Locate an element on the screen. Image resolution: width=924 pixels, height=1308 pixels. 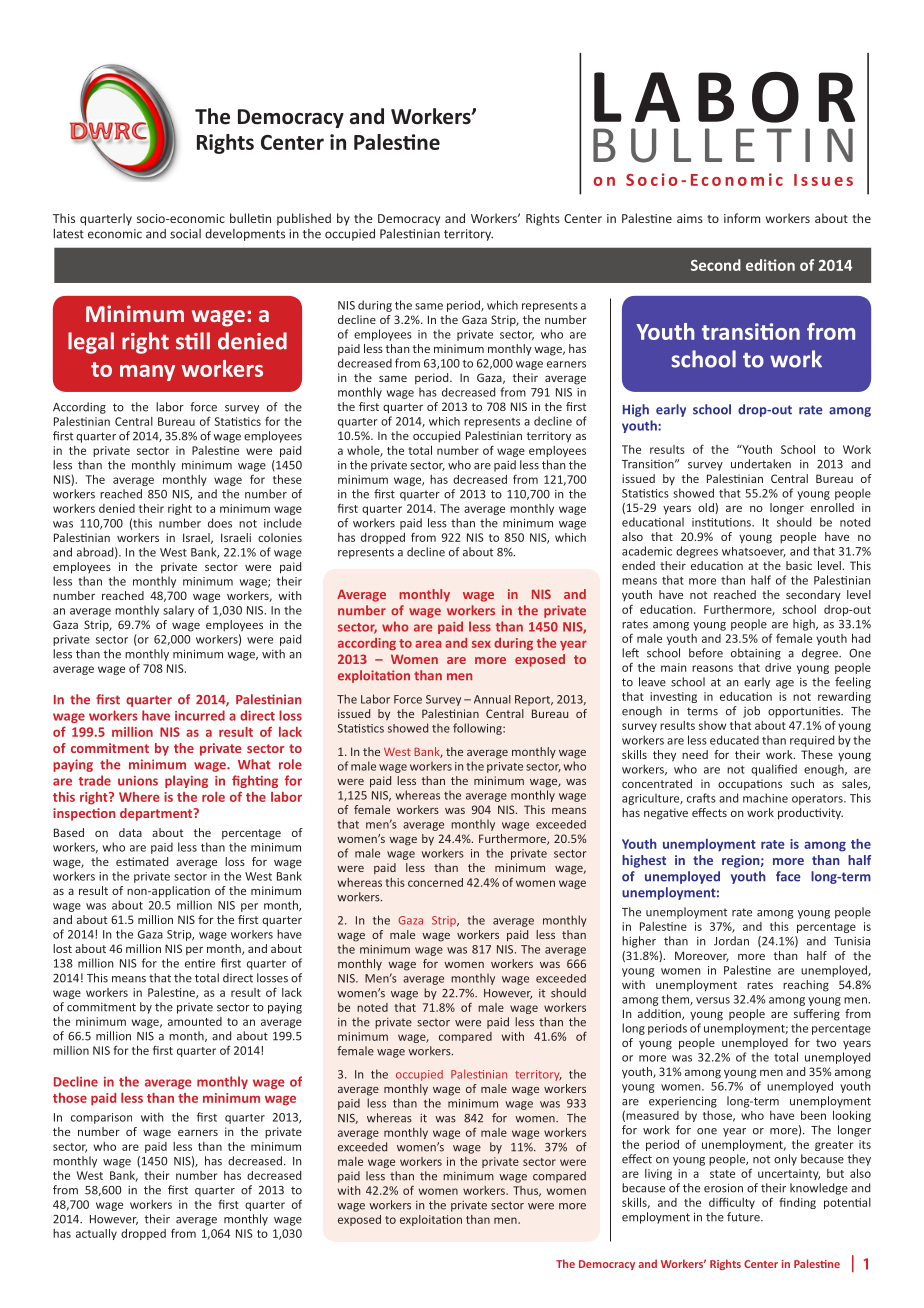
job is located at coordinates (751, 712).
